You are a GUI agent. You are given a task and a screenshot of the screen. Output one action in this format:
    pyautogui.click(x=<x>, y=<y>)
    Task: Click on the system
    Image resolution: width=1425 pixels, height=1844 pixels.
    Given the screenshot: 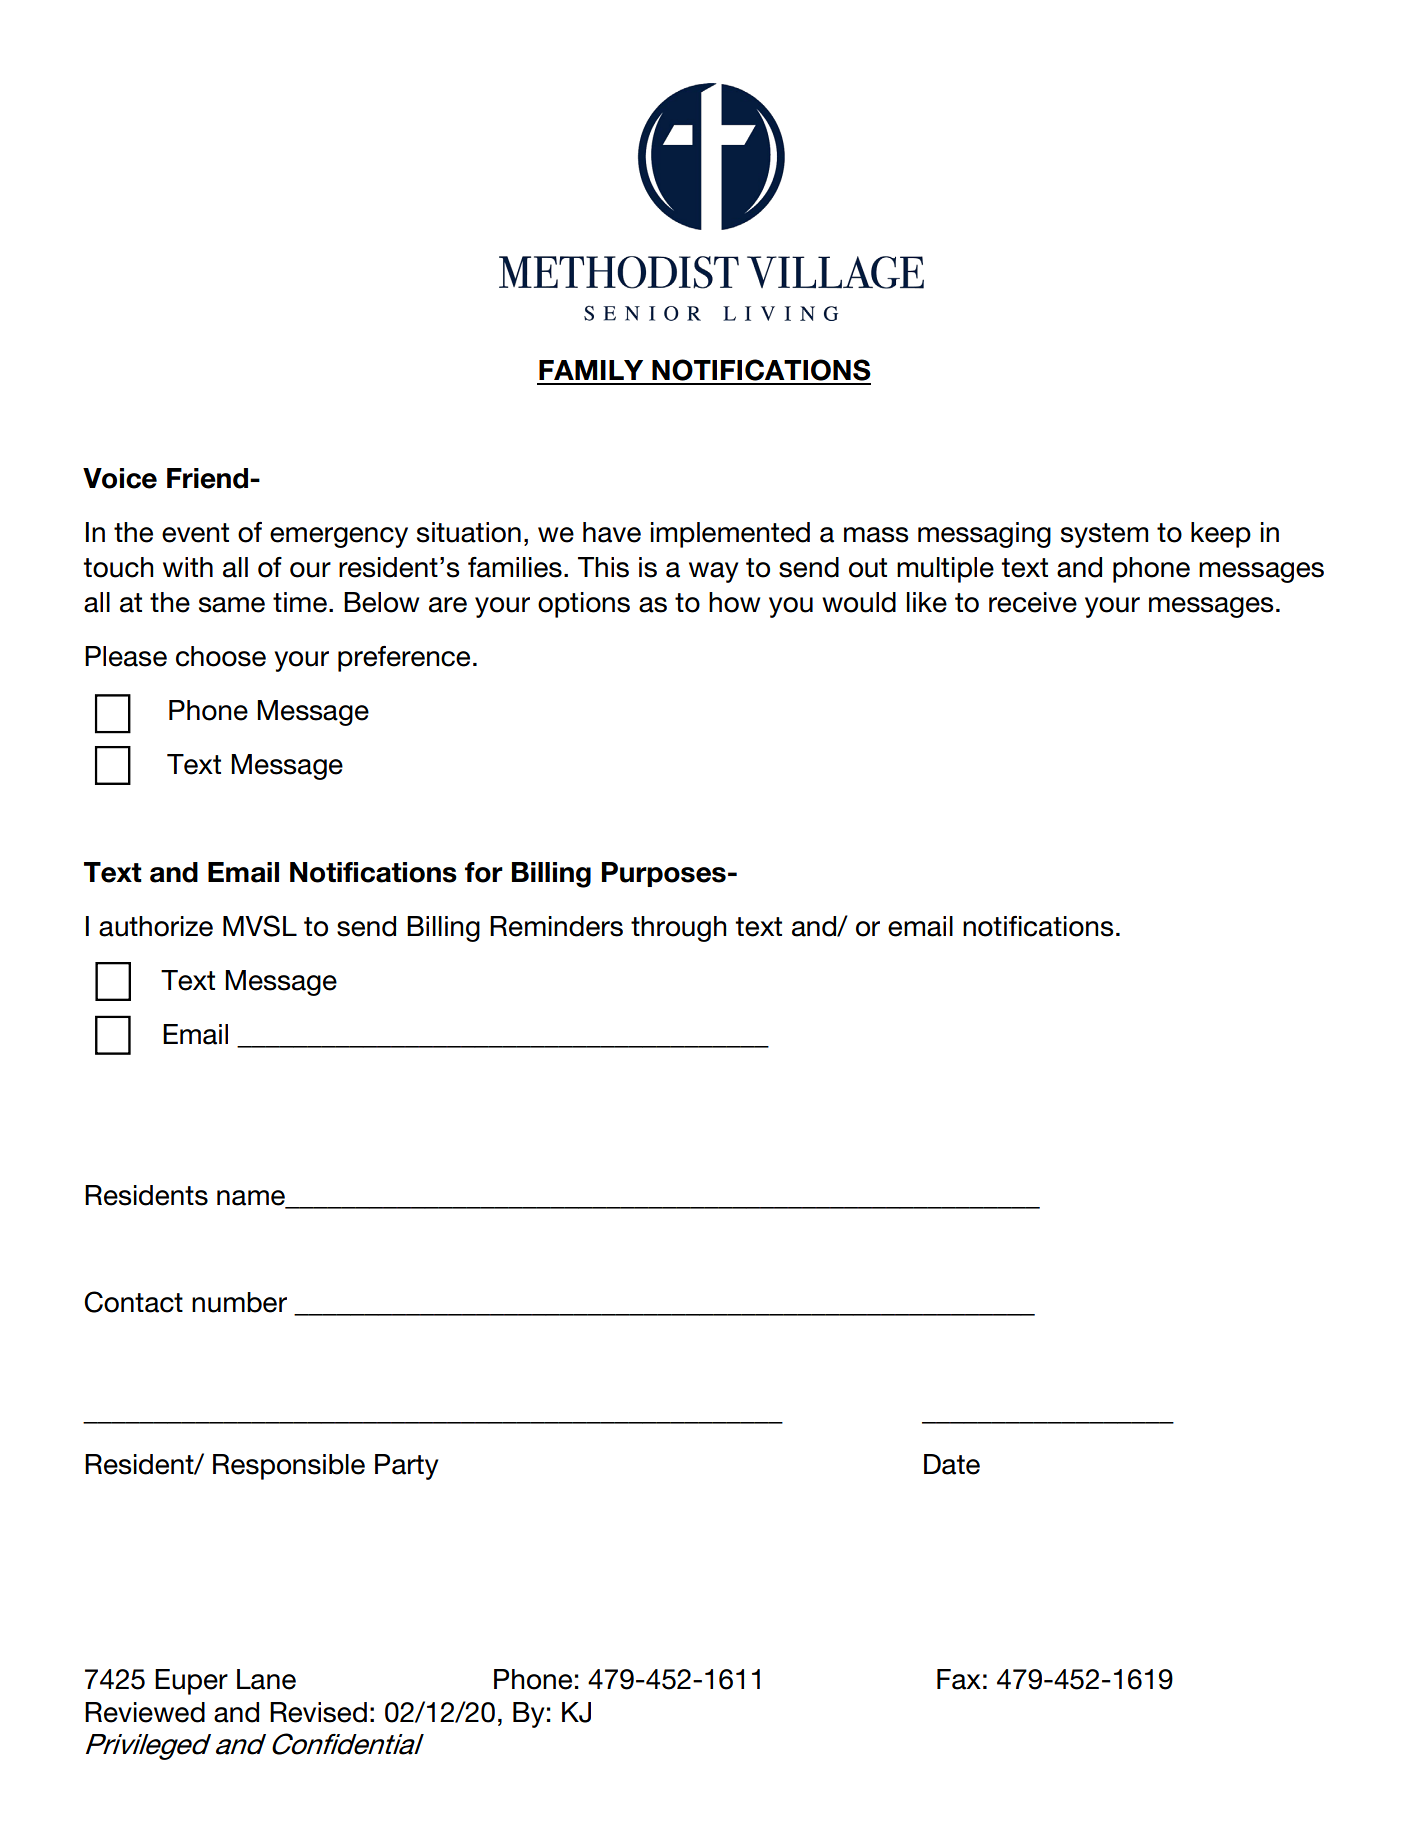 What is the action you would take?
    pyautogui.click(x=1104, y=535)
